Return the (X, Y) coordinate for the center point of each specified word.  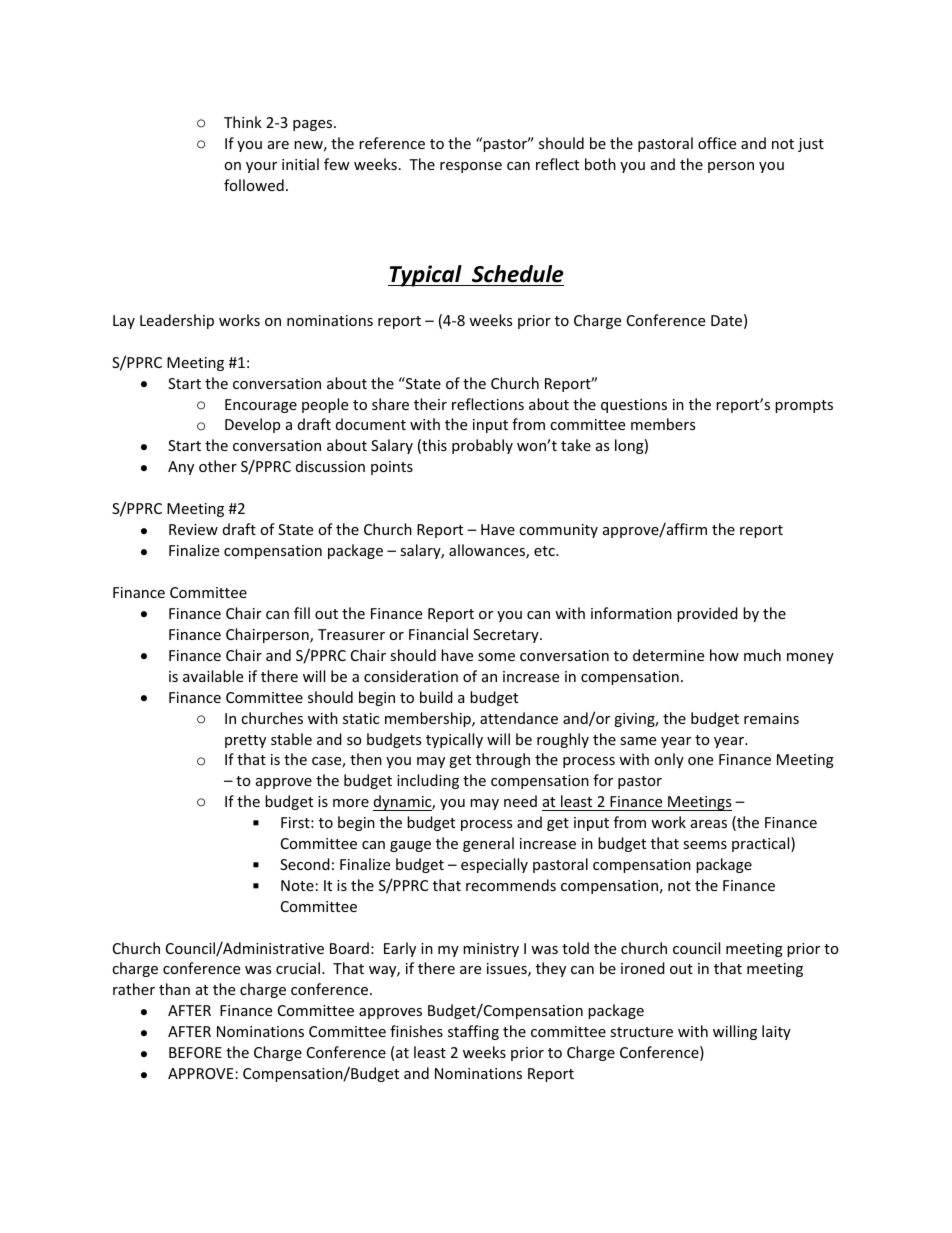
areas (709, 824)
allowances (488, 551)
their (430, 404)
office (717, 143)
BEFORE (195, 1052)
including (428, 781)
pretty (245, 741)
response (471, 167)
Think (243, 122)
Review (193, 529)
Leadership (177, 321)
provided (707, 614)
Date (726, 320)
